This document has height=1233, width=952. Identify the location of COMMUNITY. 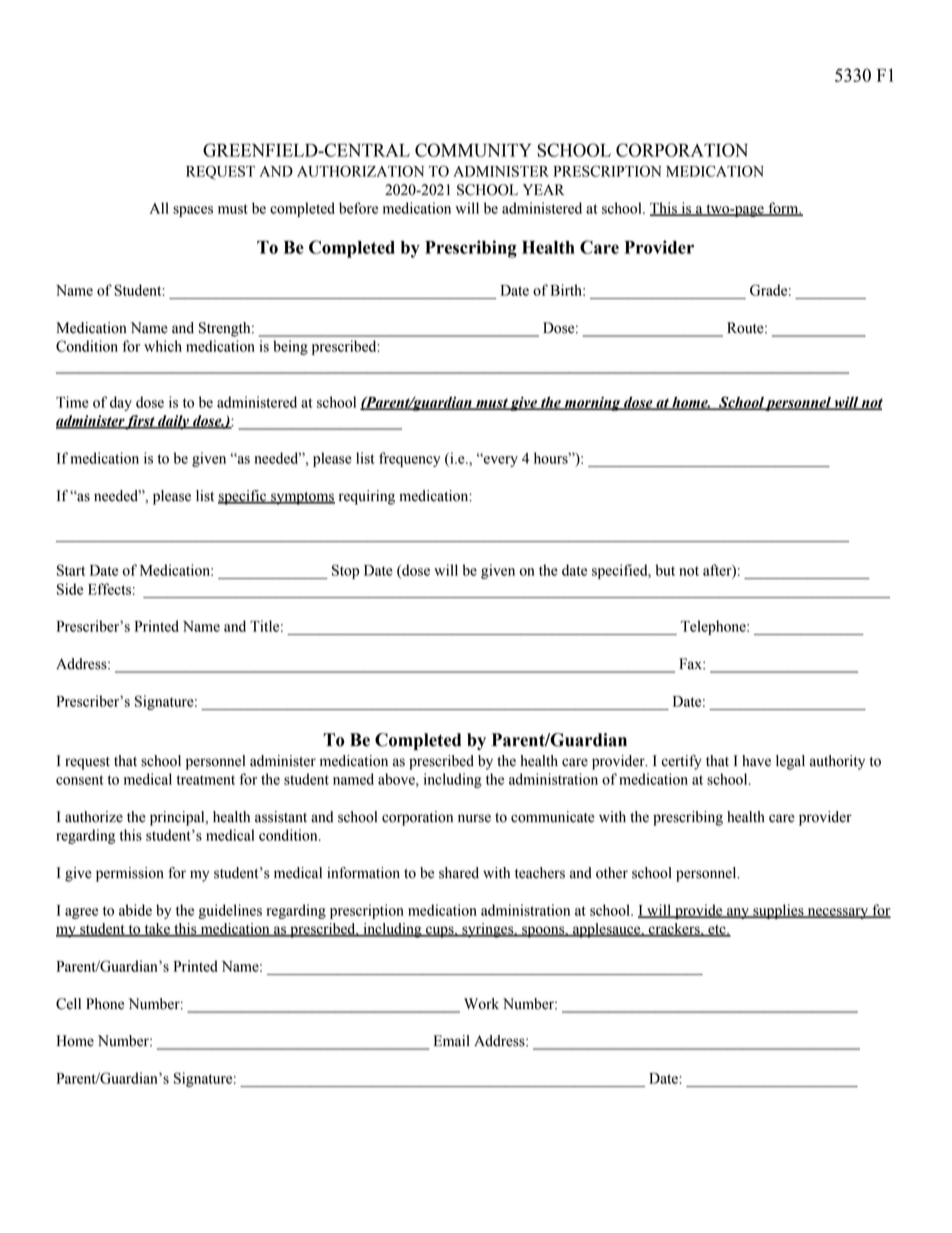
(473, 150).
